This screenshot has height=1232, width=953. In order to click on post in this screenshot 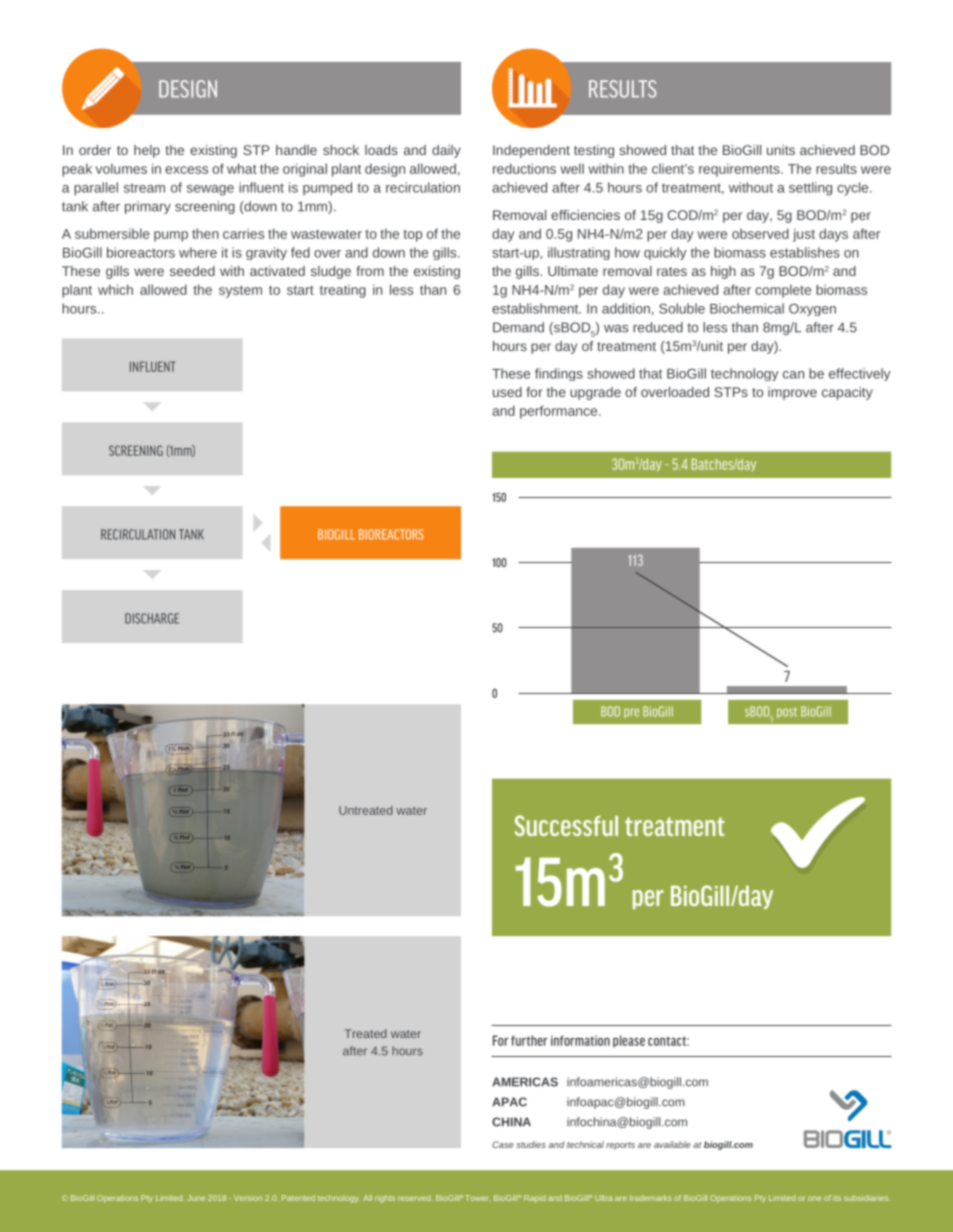, I will do `click(787, 712)`.
